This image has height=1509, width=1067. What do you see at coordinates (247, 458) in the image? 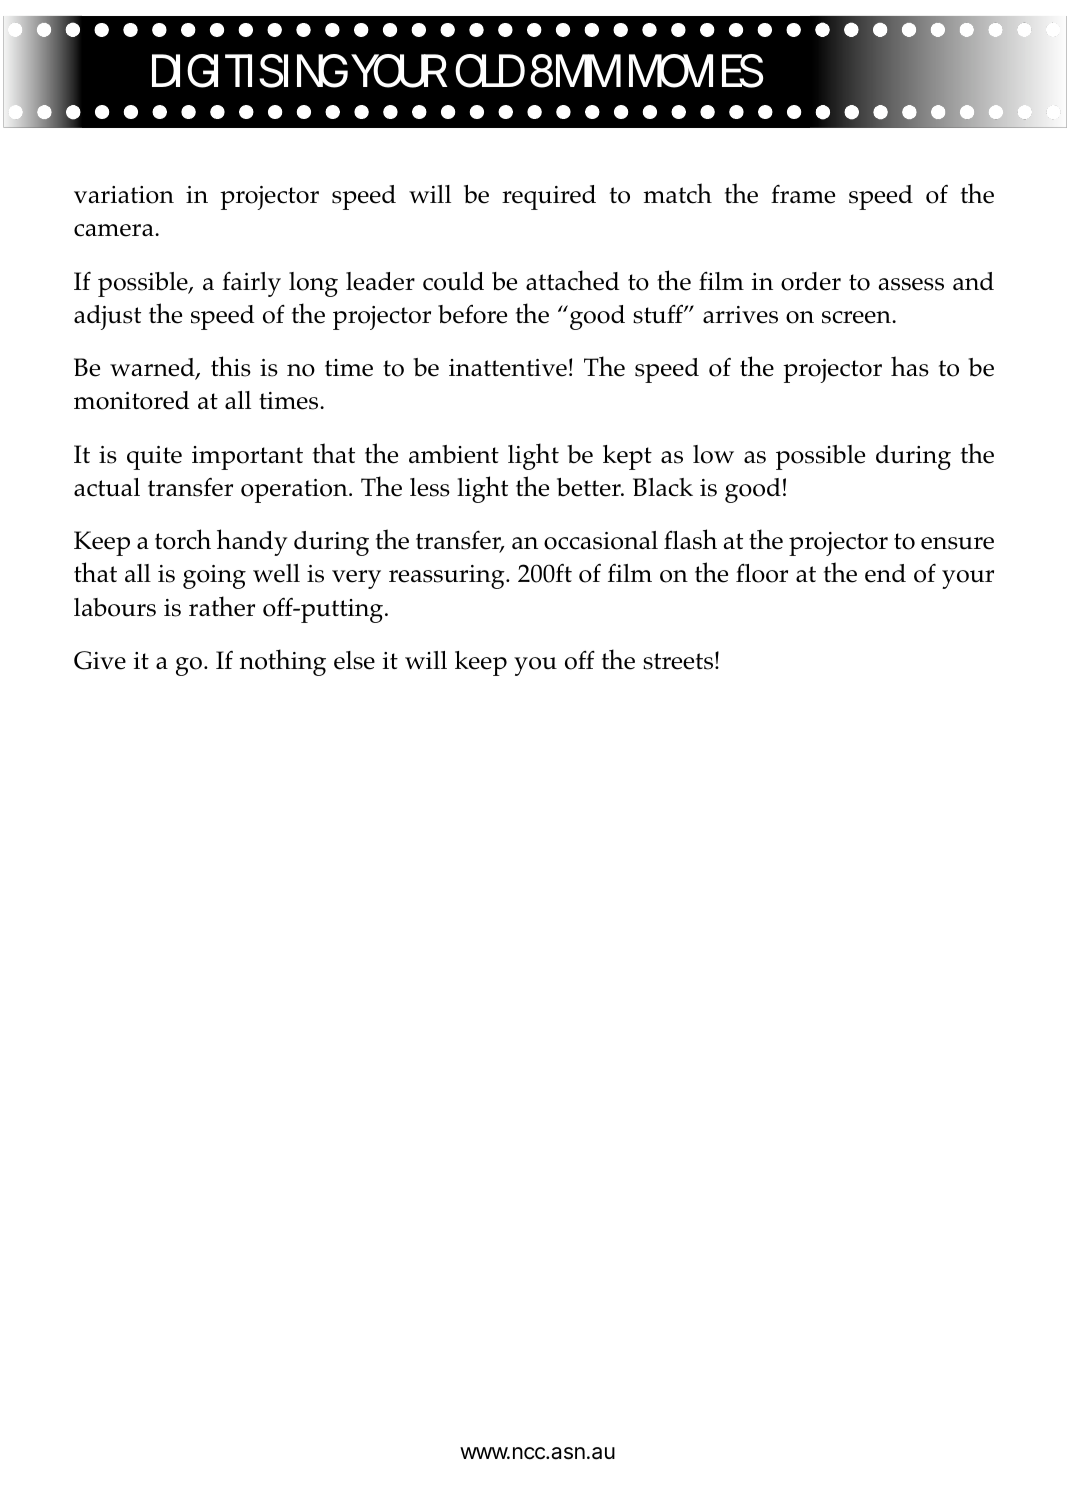
I see `important` at bounding box center [247, 458].
